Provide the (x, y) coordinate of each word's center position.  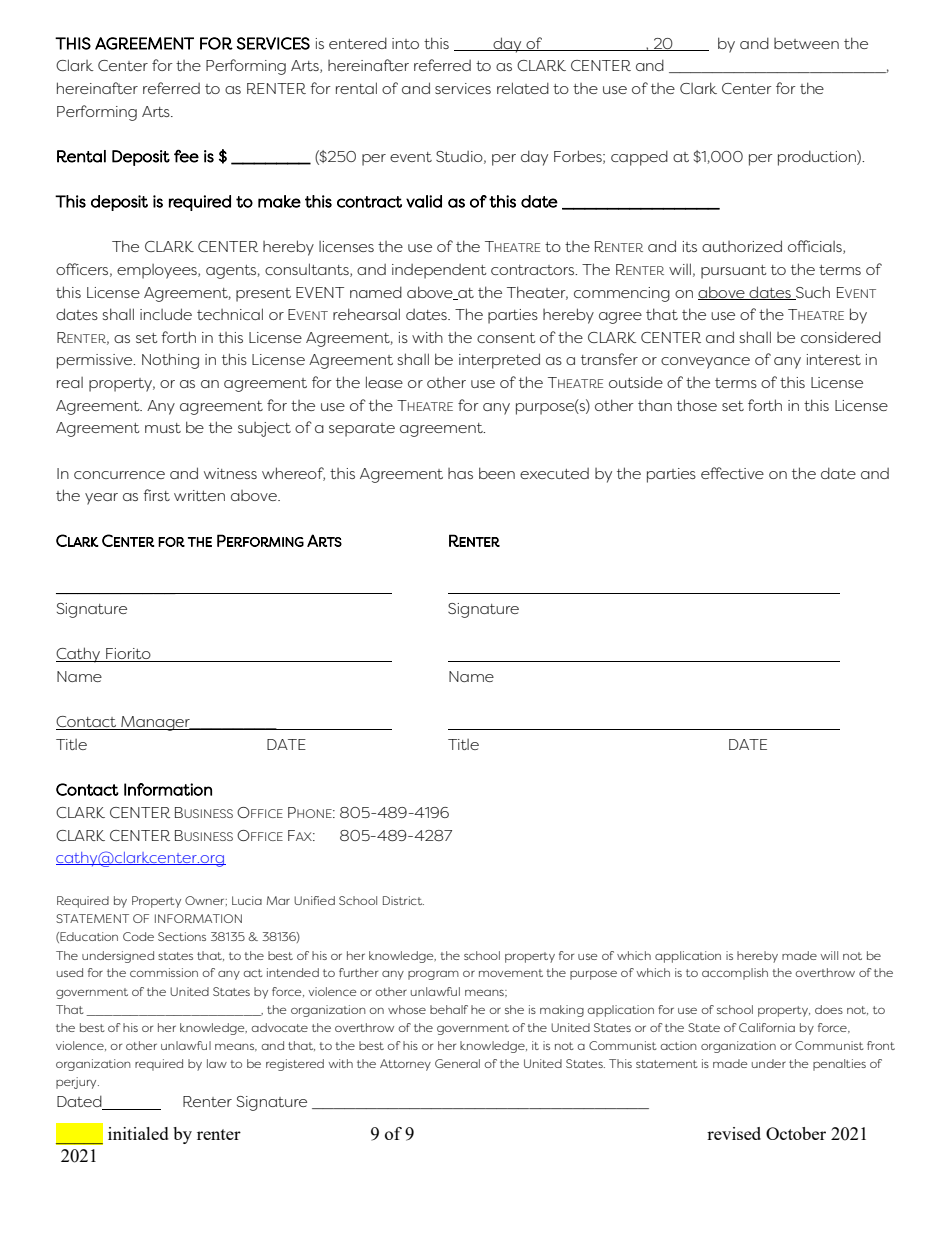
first (156, 495)
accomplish (735, 974)
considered (841, 337)
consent (506, 338)
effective (732, 473)
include (166, 314)
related (523, 88)
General (457, 1063)
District (403, 900)
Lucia (247, 900)
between (806, 43)
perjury (77, 1083)
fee (186, 156)
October (796, 1133)
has (460, 473)
